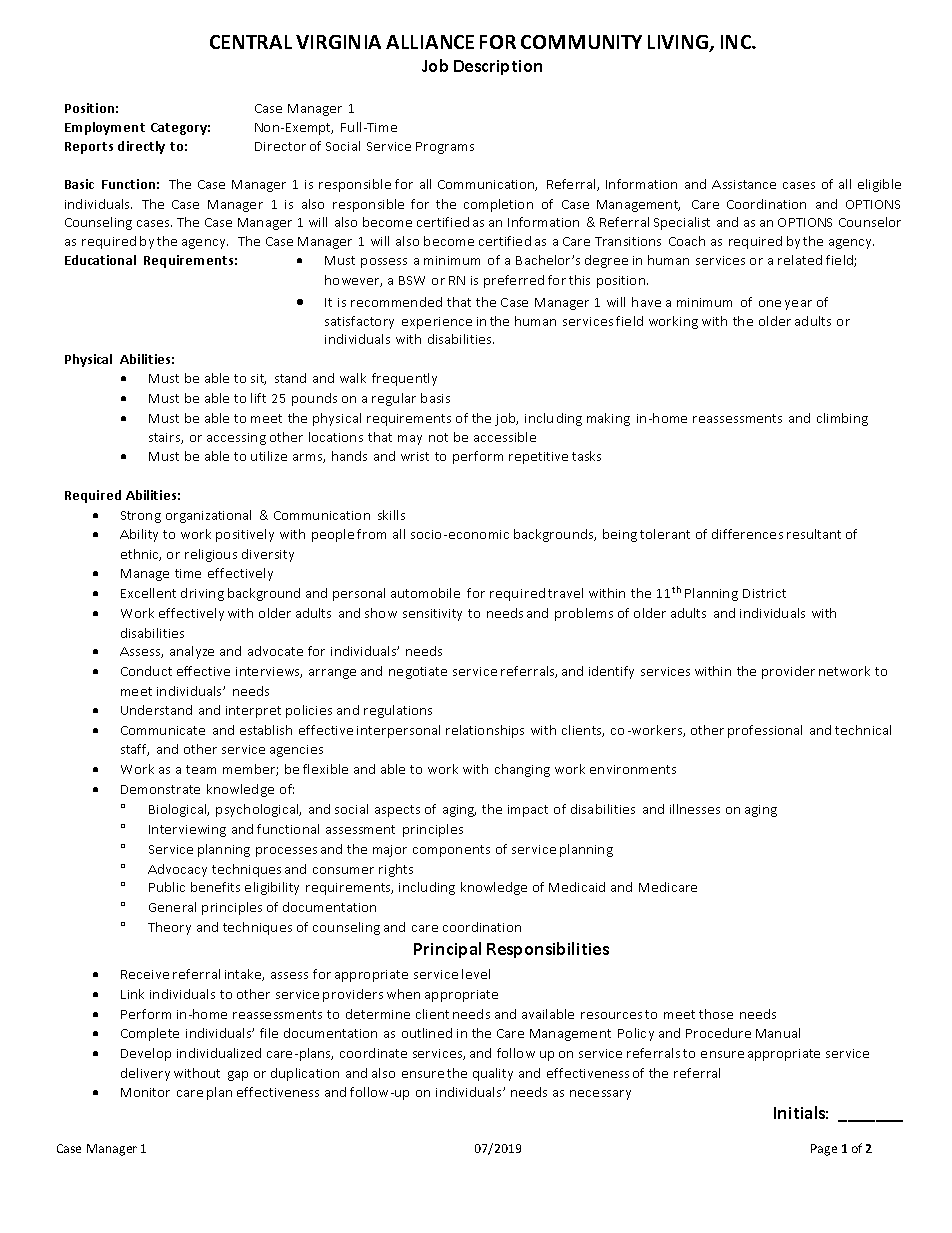  Describe the element at coordinates (437, 323) in the document. I see `experience` at that location.
